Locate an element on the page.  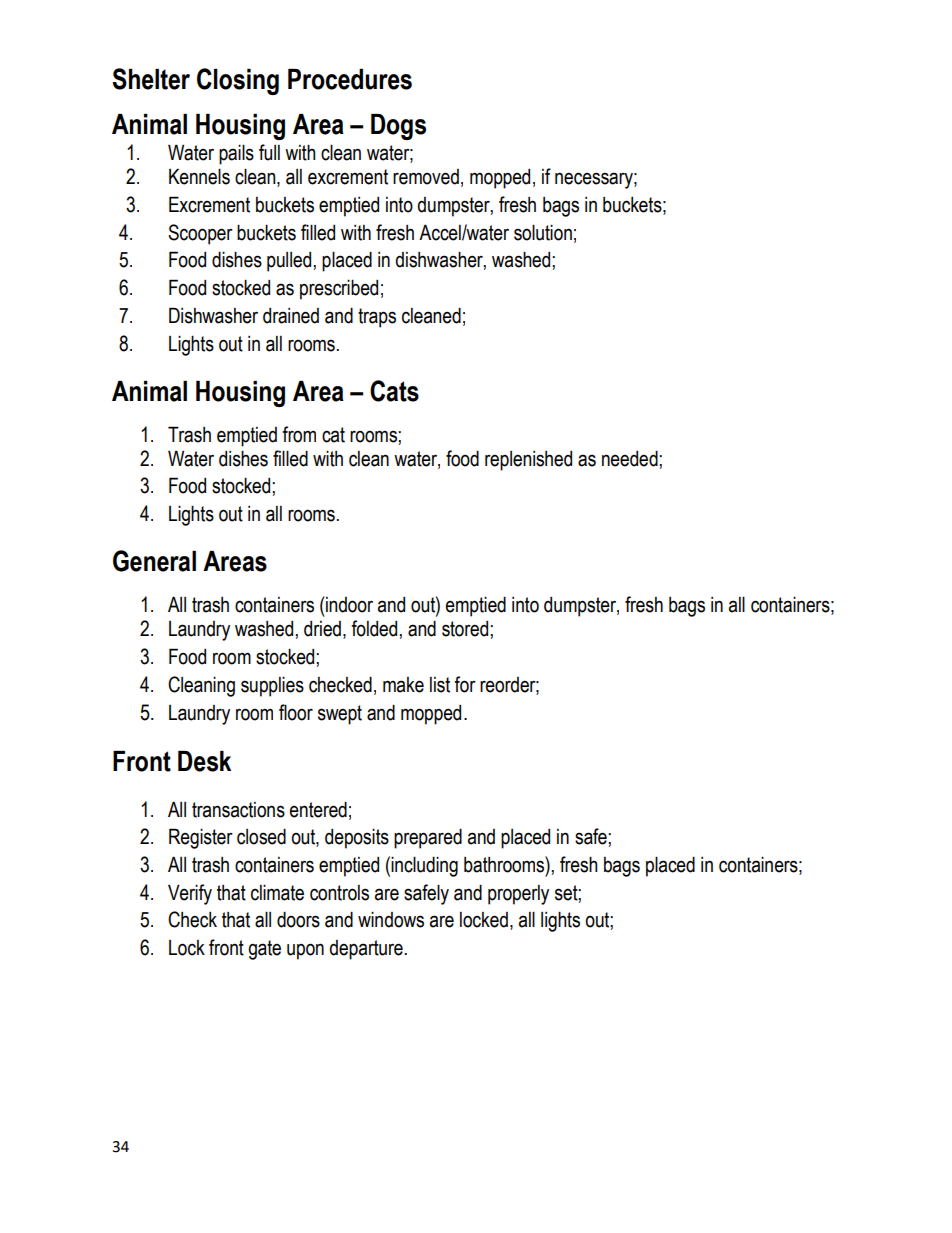
drained is located at coordinates (291, 316).
